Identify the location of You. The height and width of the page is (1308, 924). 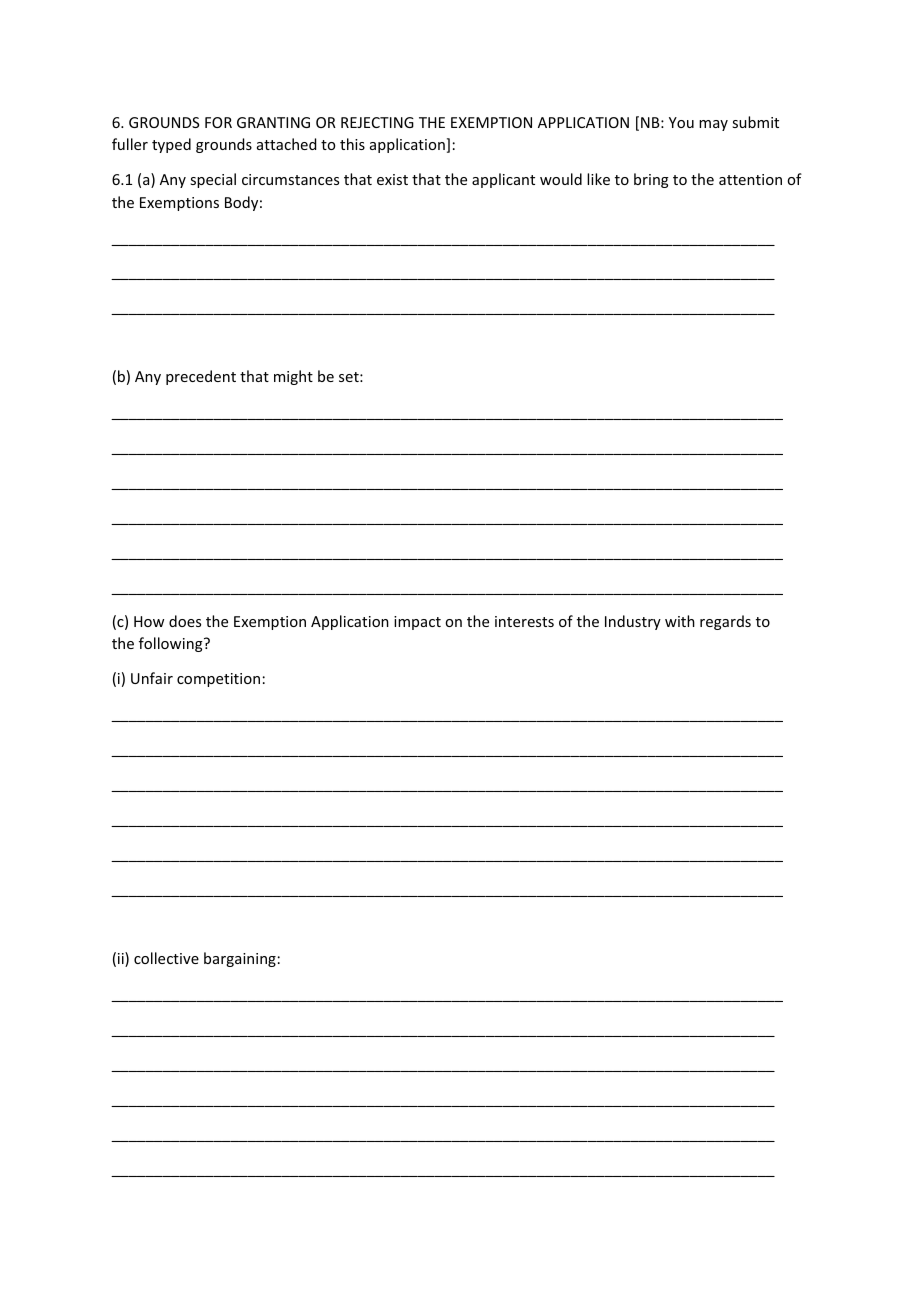
(681, 122).
